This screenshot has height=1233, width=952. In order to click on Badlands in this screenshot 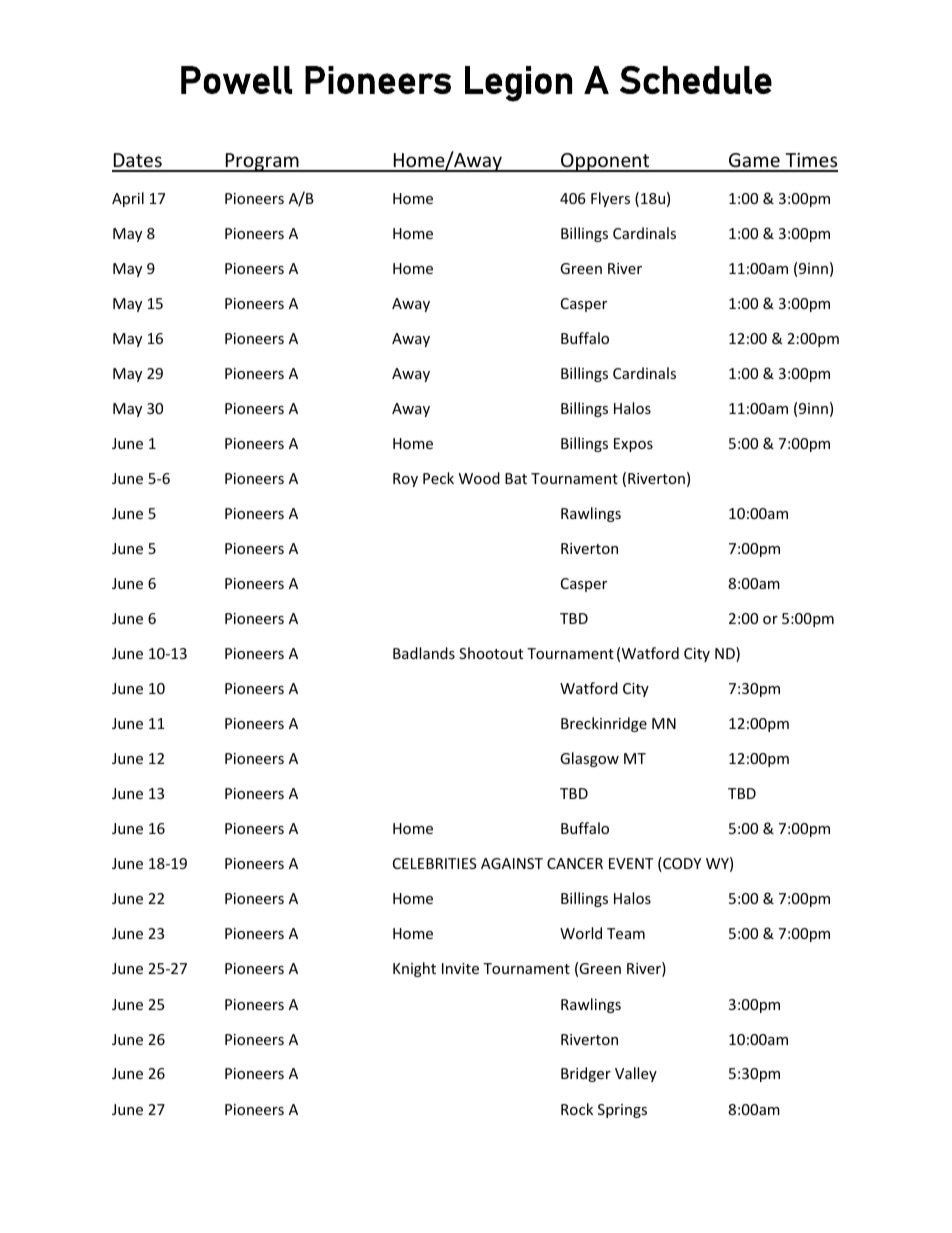, I will do `click(424, 653)`.
